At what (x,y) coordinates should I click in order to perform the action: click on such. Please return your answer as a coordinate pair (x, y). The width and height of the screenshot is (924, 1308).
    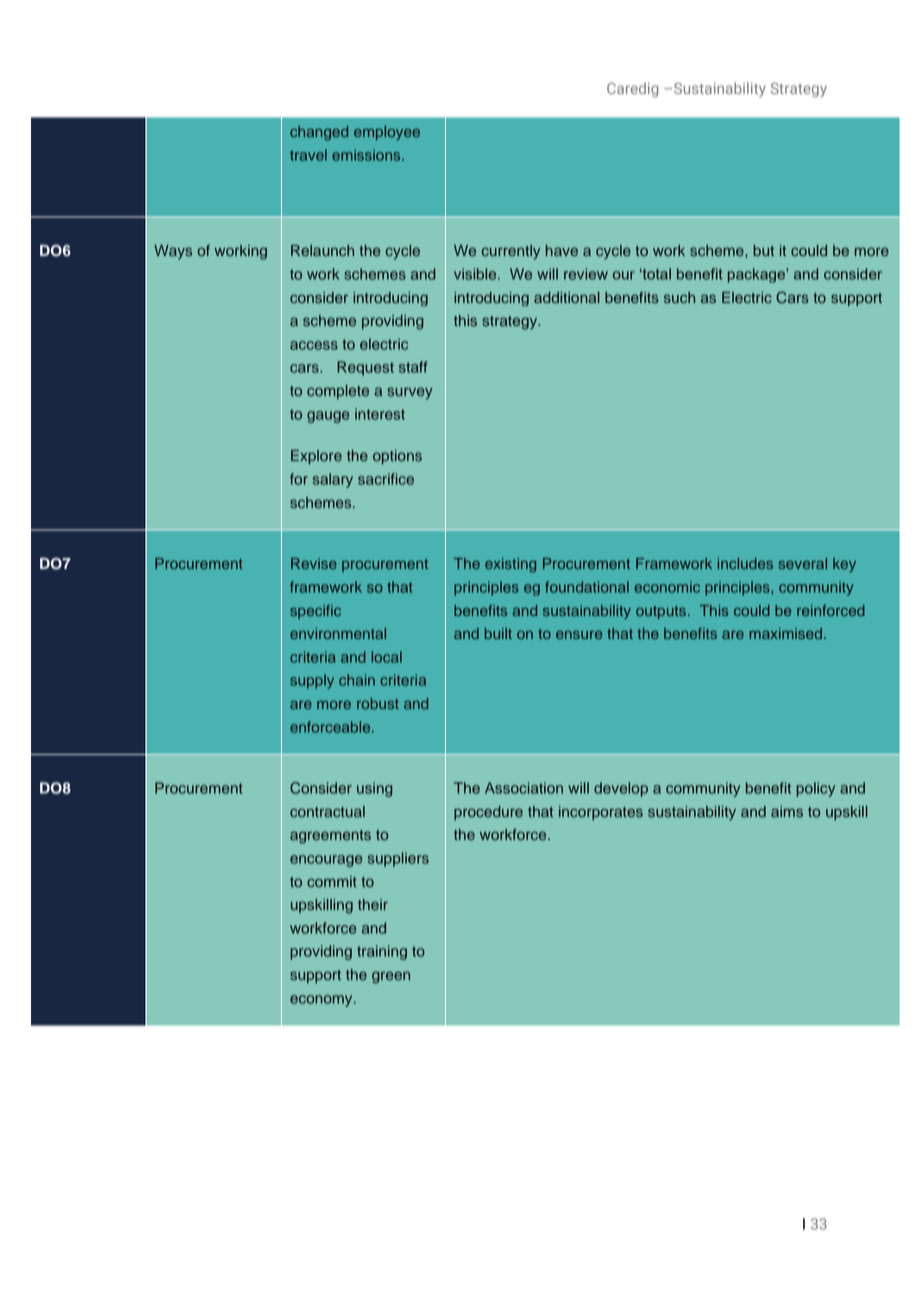
    Looking at the image, I should click on (679, 298).
